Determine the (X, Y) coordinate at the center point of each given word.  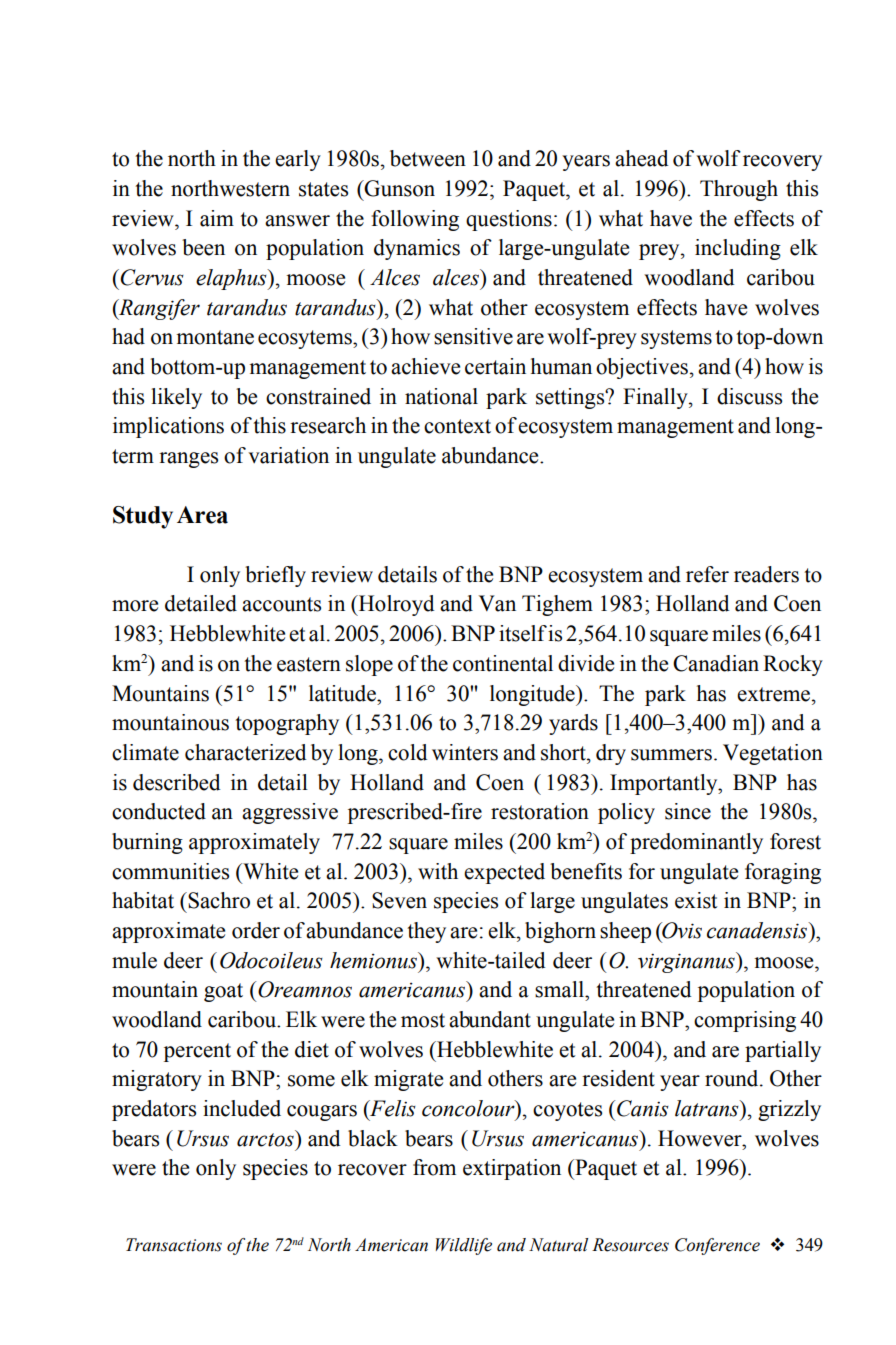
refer (707, 574)
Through (739, 190)
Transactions (174, 1245)
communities (170, 871)
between (428, 158)
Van (497, 603)
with (438, 871)
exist (696, 900)
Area (202, 515)
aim (217, 218)
